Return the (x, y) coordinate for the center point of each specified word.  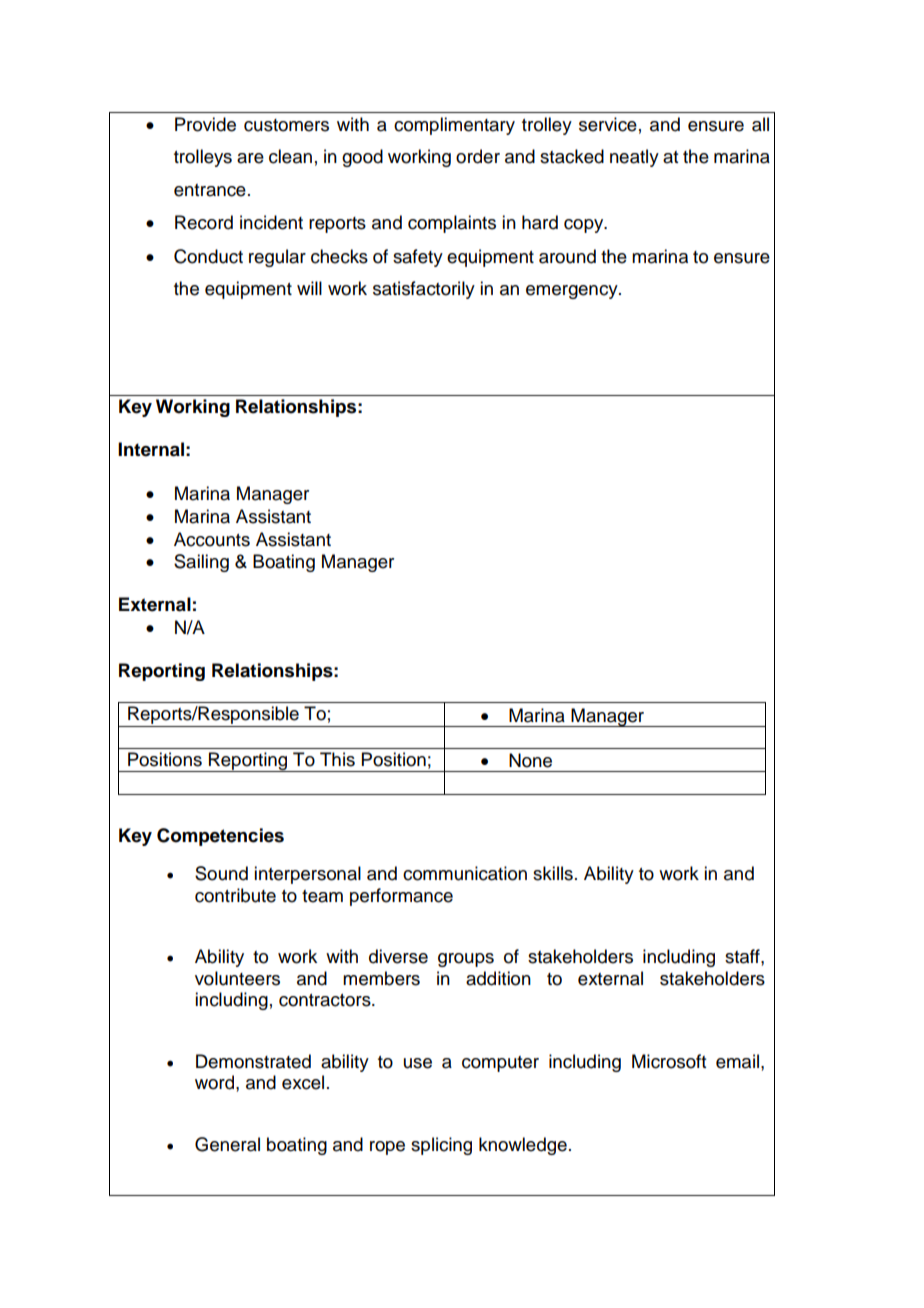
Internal (151, 449)
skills (553, 873)
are (250, 158)
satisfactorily (424, 290)
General (227, 1144)
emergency (573, 292)
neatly (634, 158)
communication (465, 873)
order (478, 156)
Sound (221, 873)
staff (743, 956)
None (530, 760)
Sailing (201, 563)
